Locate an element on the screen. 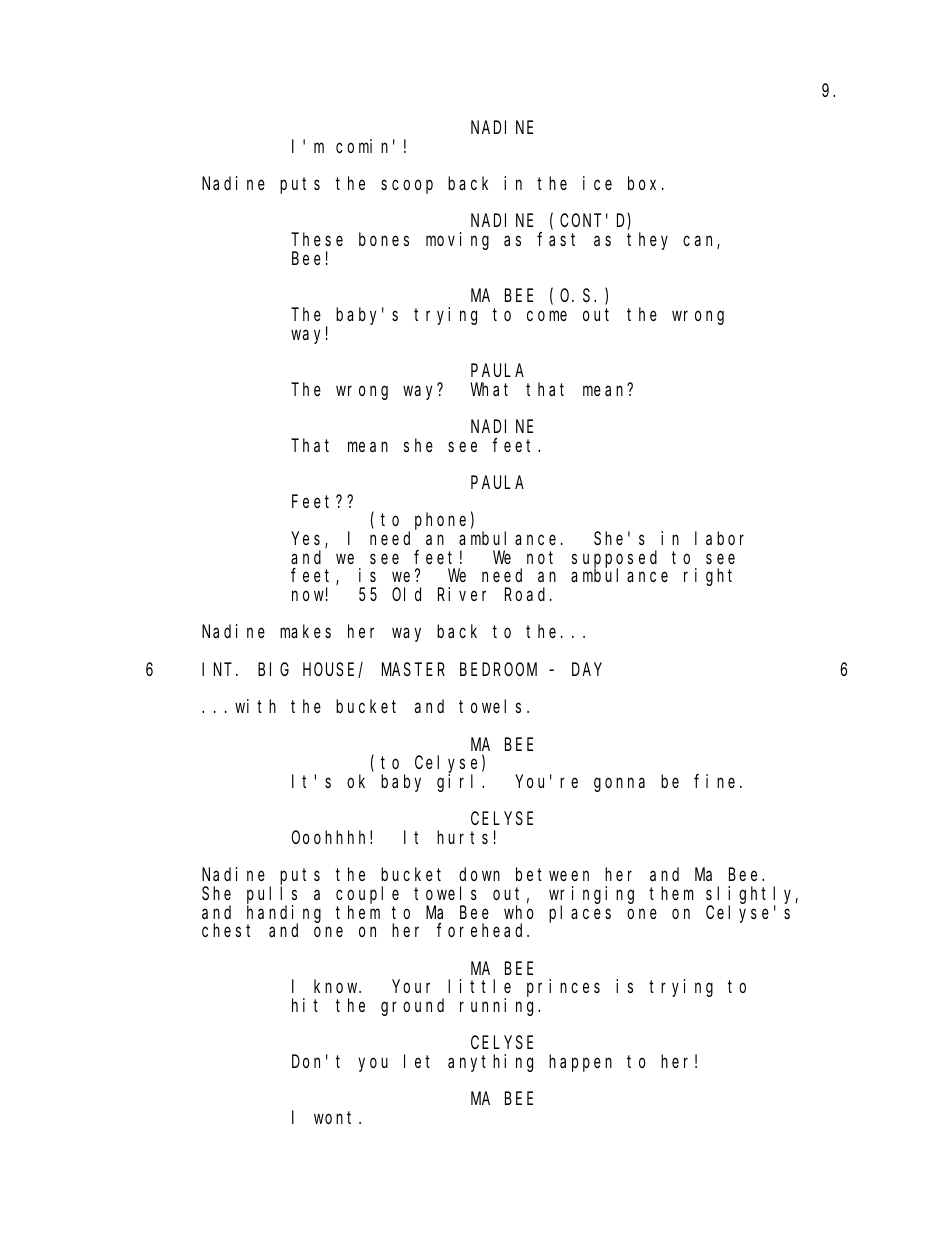 This screenshot has width=952, height=1233. come is located at coordinates (547, 316).
